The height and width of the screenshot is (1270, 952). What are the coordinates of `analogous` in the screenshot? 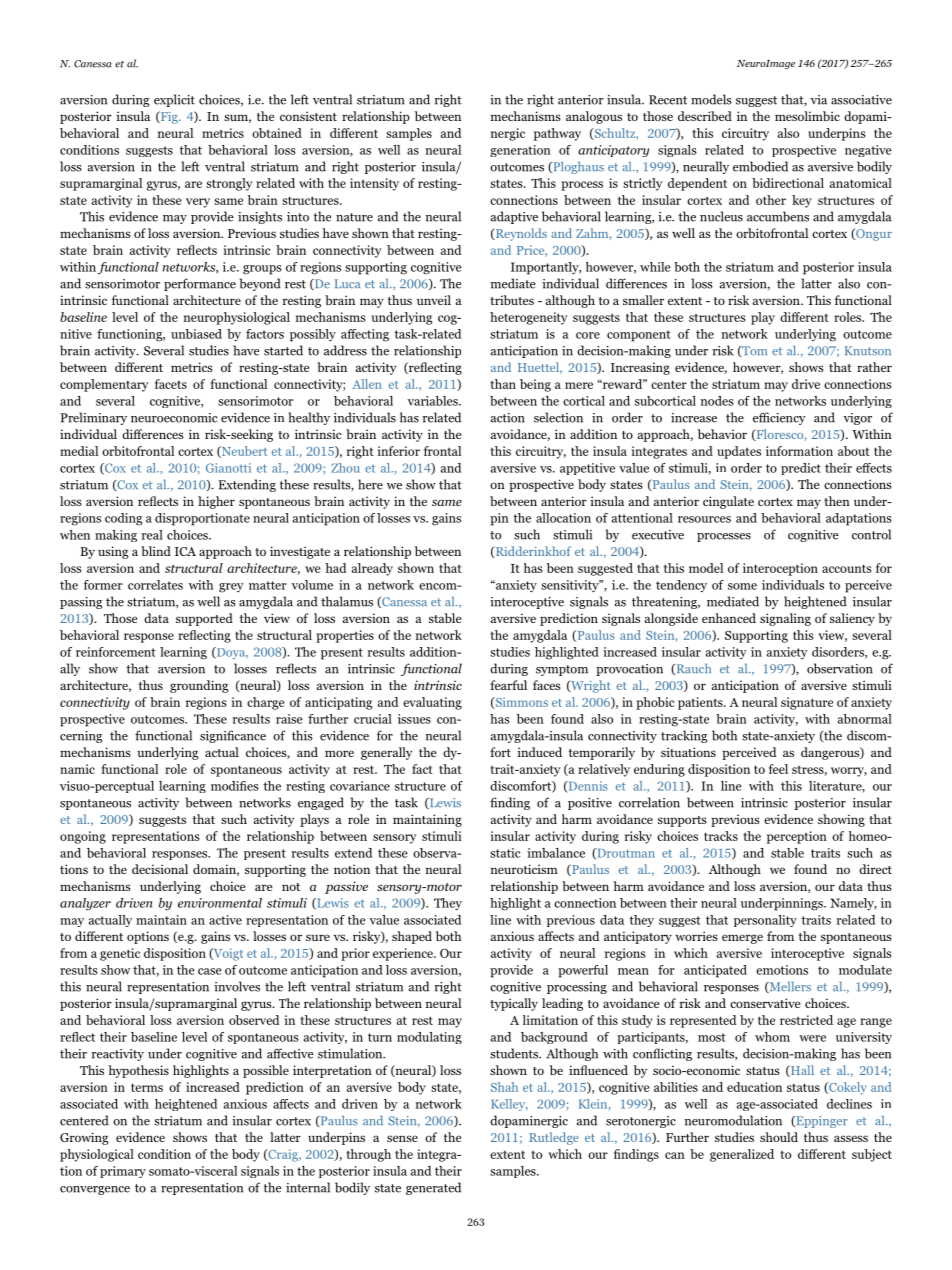 It's located at (594, 117).
